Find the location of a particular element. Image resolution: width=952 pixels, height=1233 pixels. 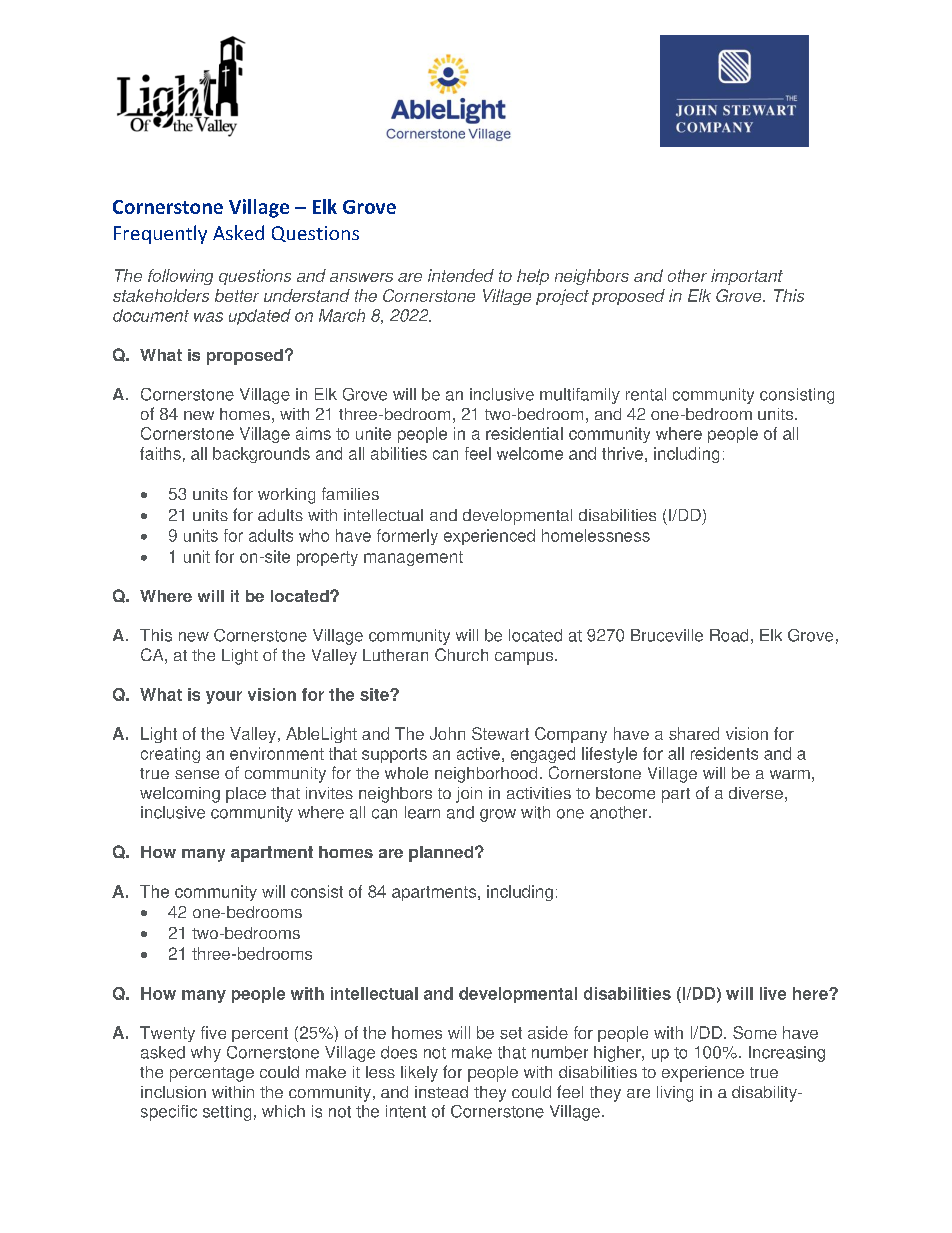

thrive is located at coordinates (622, 453).
